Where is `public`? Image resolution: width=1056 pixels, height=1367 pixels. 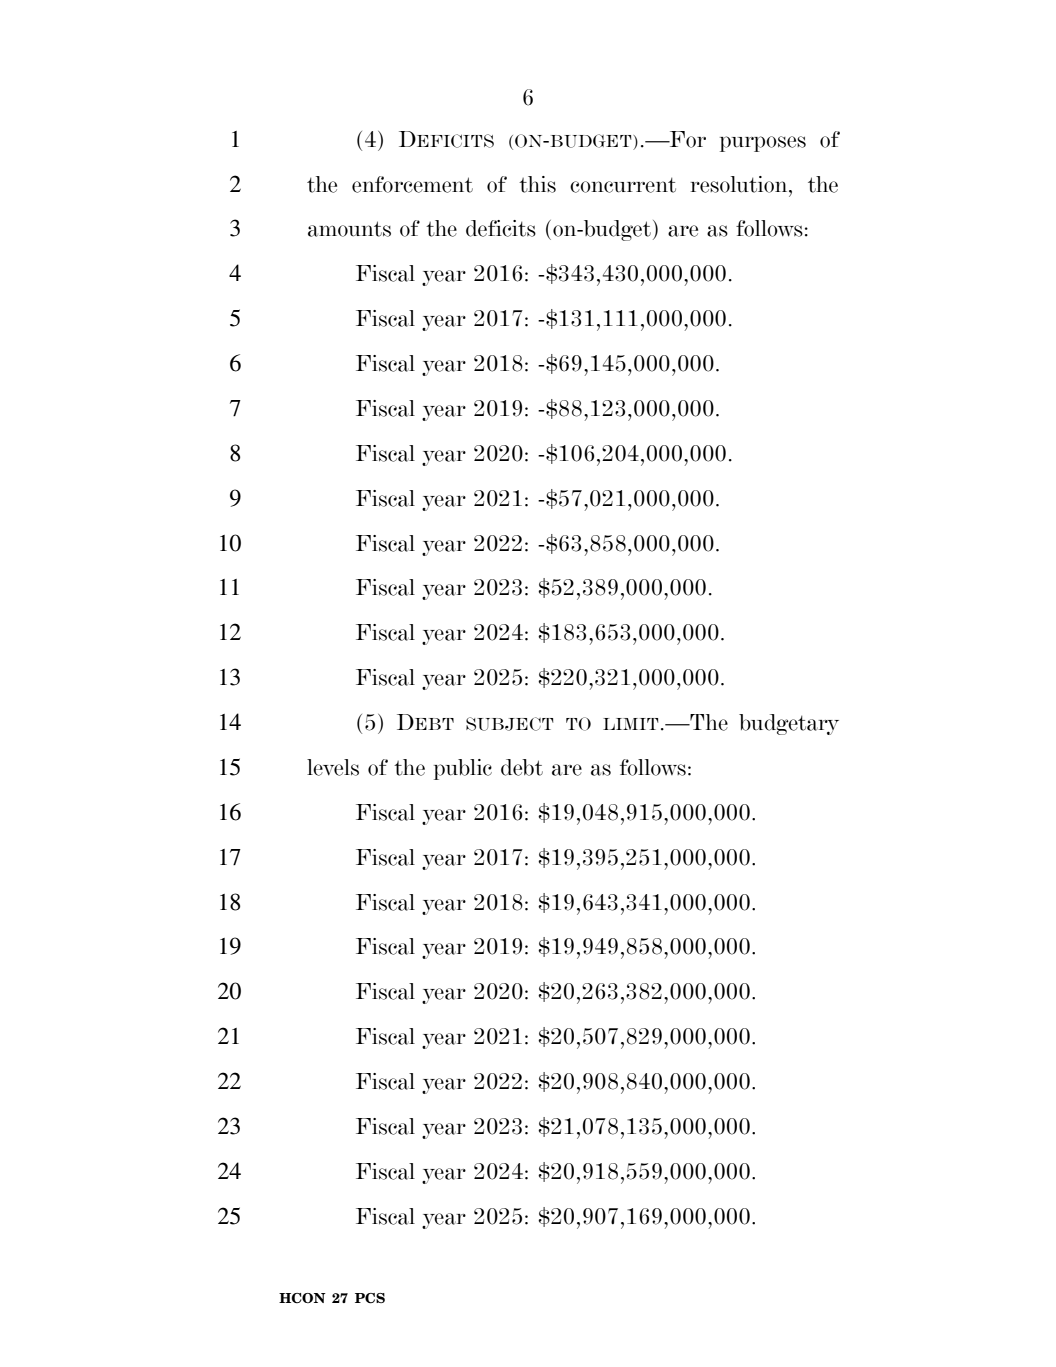
public is located at coordinates (463, 769).
